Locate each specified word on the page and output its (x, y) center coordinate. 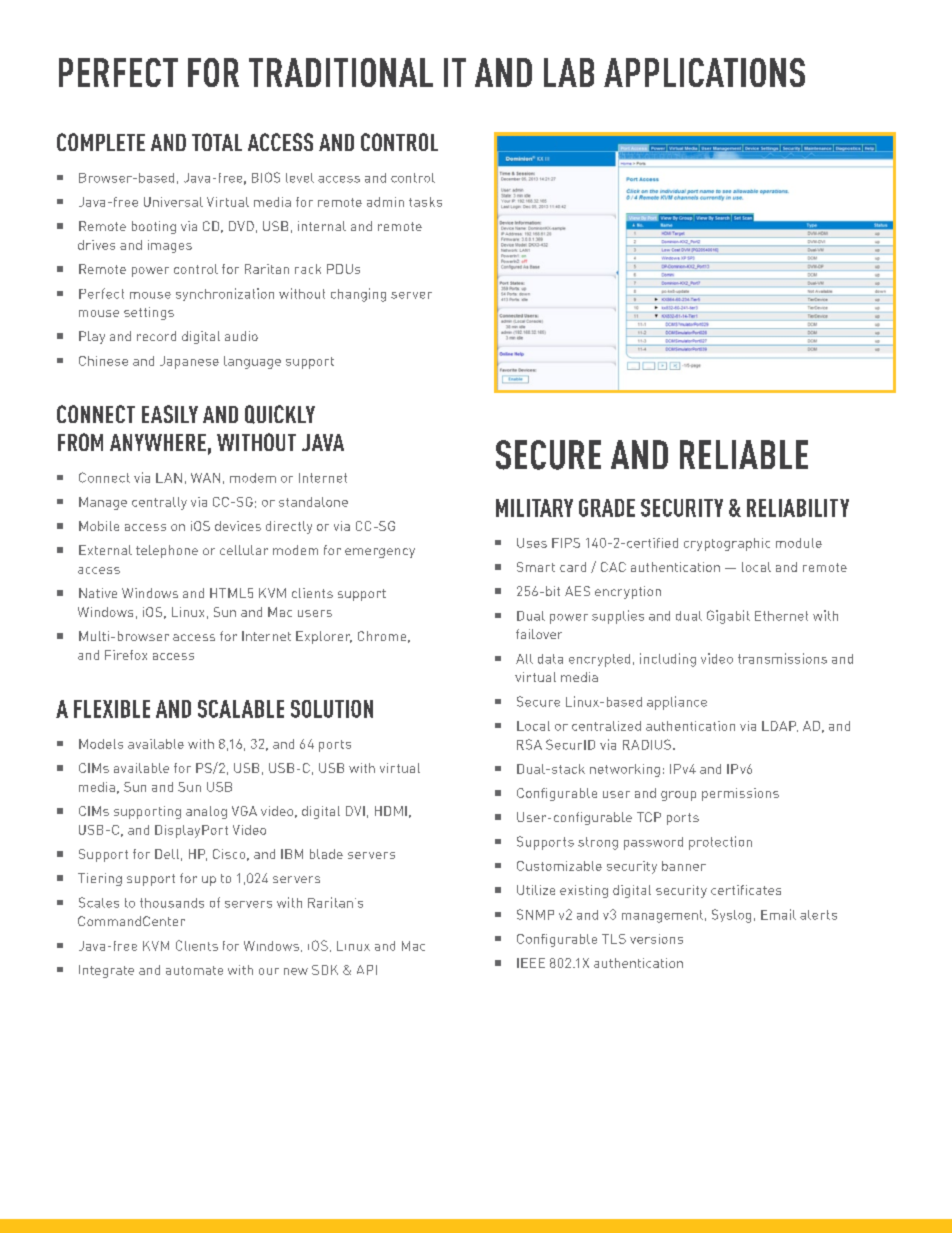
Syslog (731, 916)
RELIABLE (744, 454)
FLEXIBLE (112, 709)
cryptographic (727, 544)
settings (149, 313)
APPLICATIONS (704, 72)
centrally (159, 503)
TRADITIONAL (341, 72)
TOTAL (217, 142)
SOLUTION (332, 709)
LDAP (780, 726)
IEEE (531, 963)
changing (358, 295)
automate (194, 970)
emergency (380, 553)
